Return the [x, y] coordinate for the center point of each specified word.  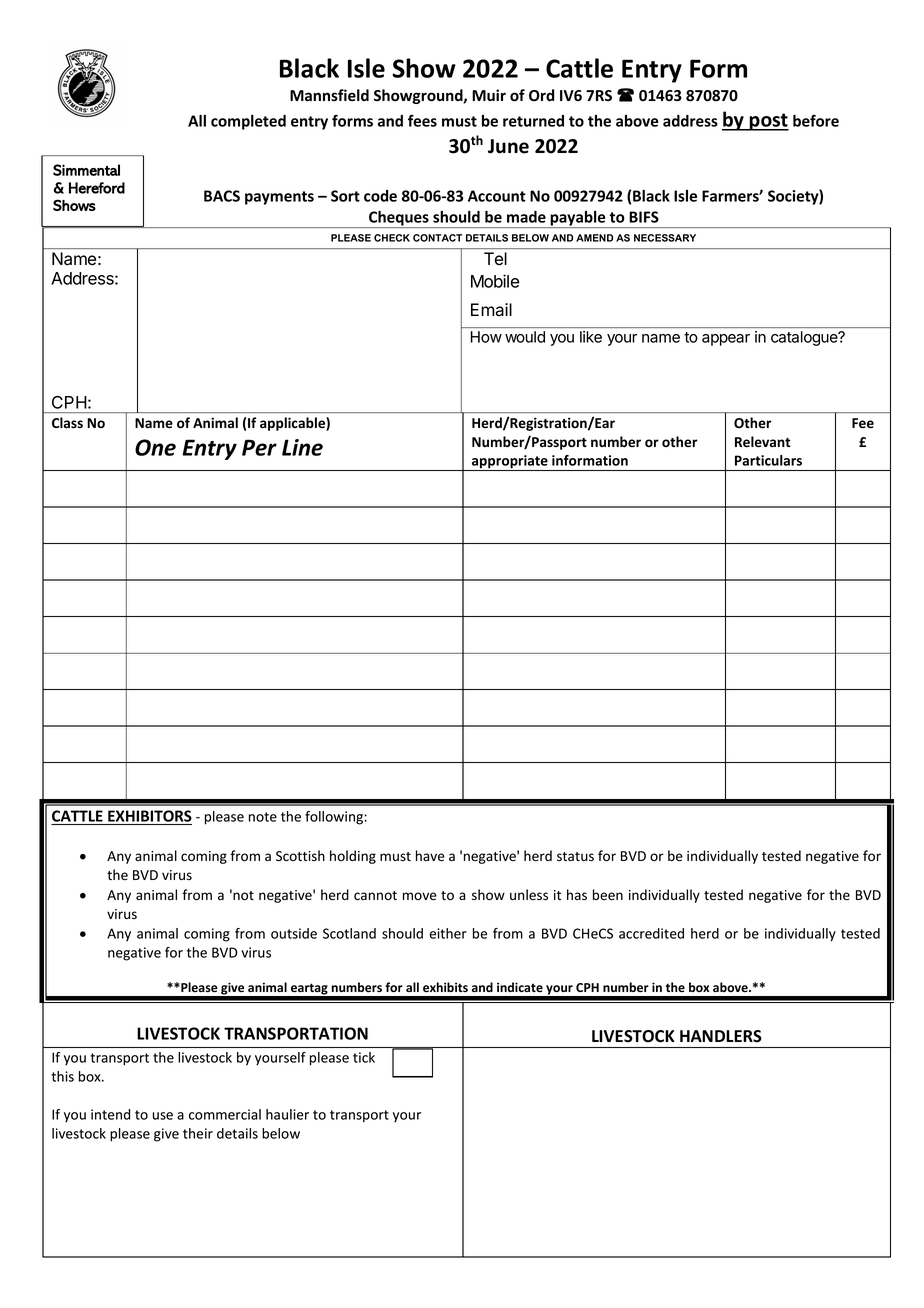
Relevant [763, 442]
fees [422, 120]
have [430, 856]
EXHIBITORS [149, 817]
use [162, 1116]
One [155, 447]
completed [248, 122]
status [575, 856]
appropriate [510, 463]
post [768, 122]
